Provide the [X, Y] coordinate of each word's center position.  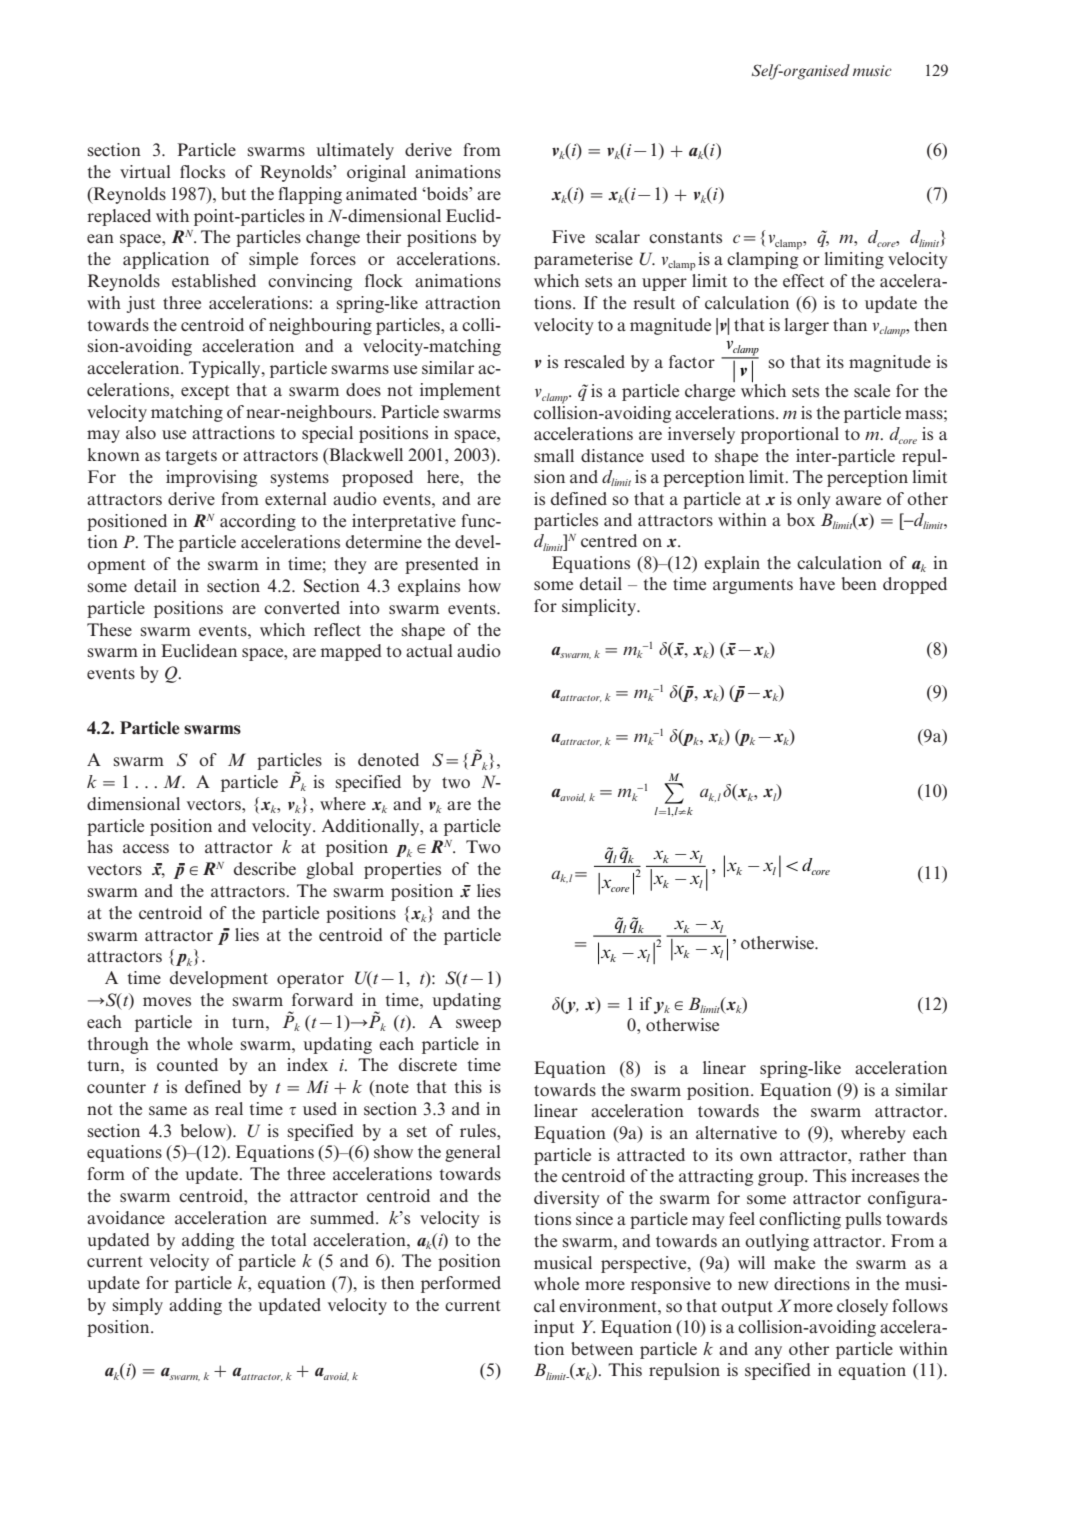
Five [568, 236]
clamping [762, 260]
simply [138, 1306]
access [146, 848]
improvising [211, 478]
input [554, 1328]
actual [429, 650]
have [817, 583]
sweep [478, 1025]
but [233, 193]
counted [187, 1064]
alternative [736, 1132]
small [554, 456]
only [814, 500]
